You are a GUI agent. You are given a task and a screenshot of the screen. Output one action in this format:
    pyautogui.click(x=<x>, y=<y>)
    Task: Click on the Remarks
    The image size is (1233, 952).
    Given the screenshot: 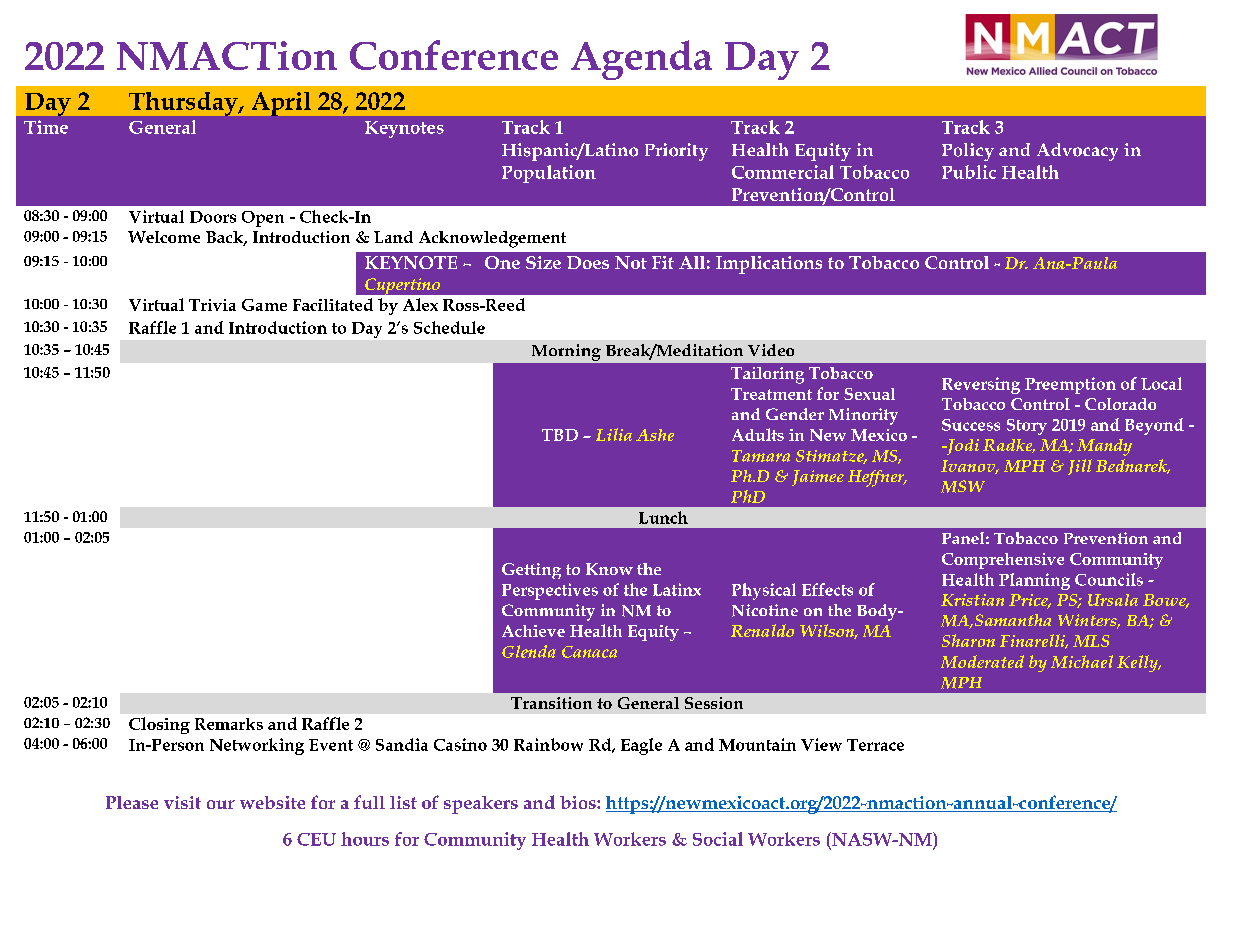 What is the action you would take?
    pyautogui.click(x=229, y=724)
